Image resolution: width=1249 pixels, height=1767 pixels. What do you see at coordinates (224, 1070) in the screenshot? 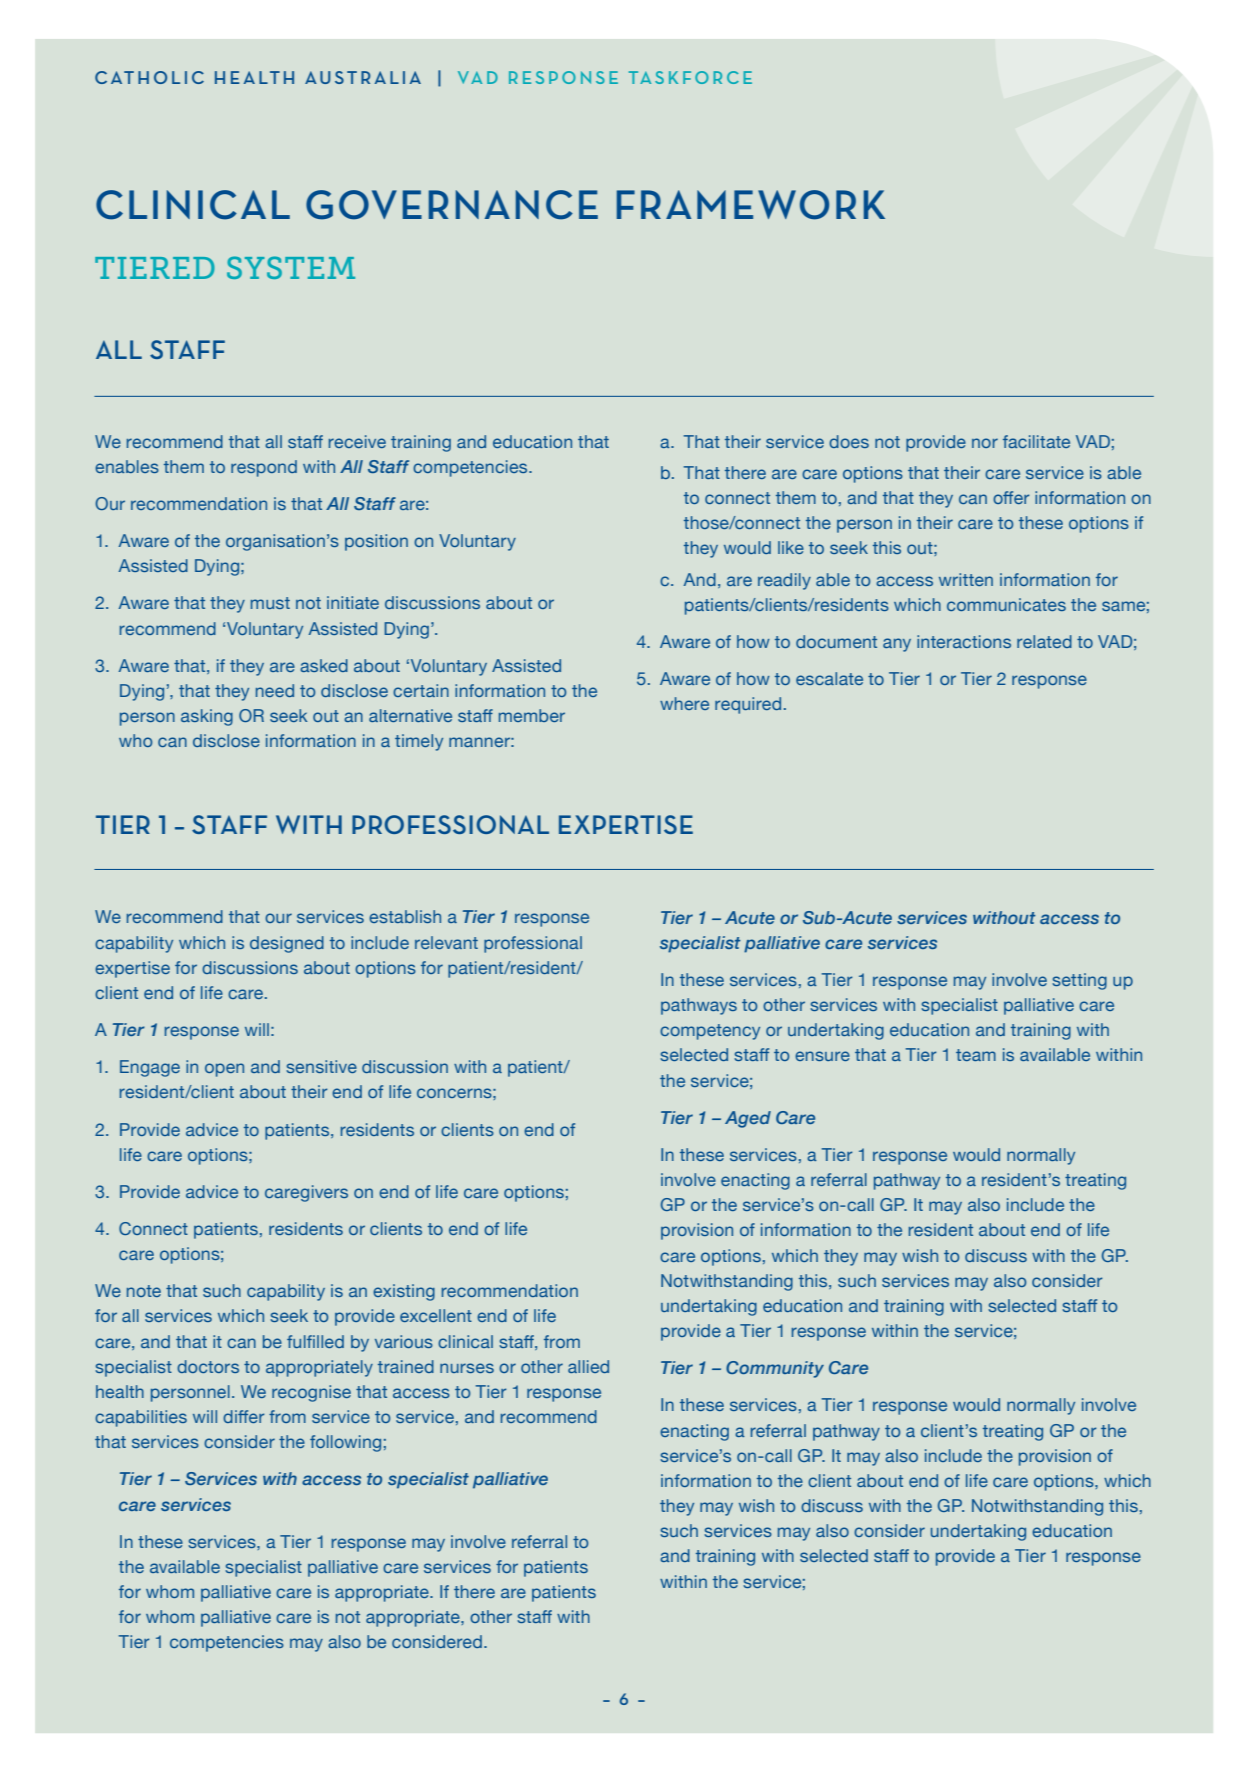
I see `open` at bounding box center [224, 1070].
